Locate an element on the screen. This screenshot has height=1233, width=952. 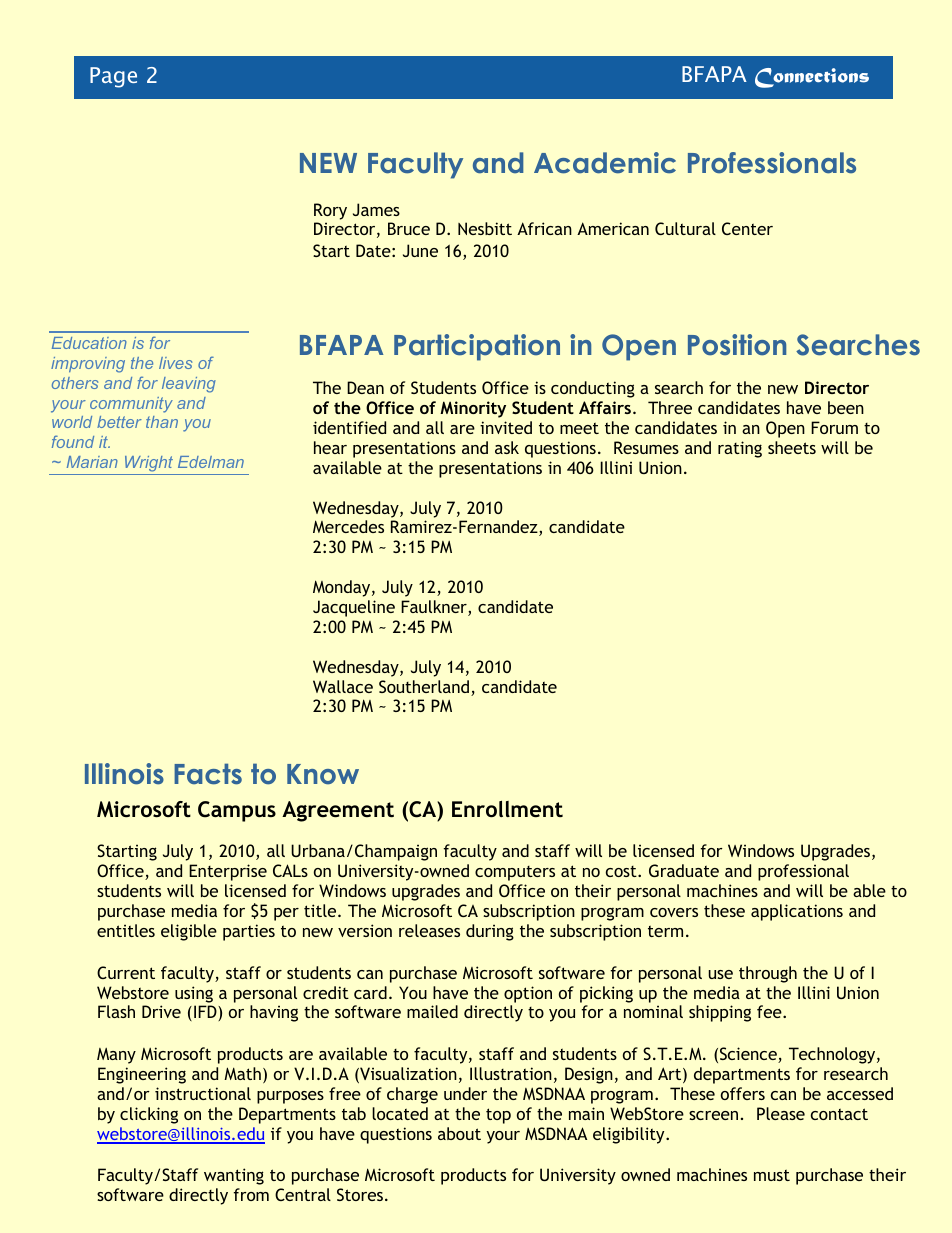
Connections is located at coordinates (812, 78).
